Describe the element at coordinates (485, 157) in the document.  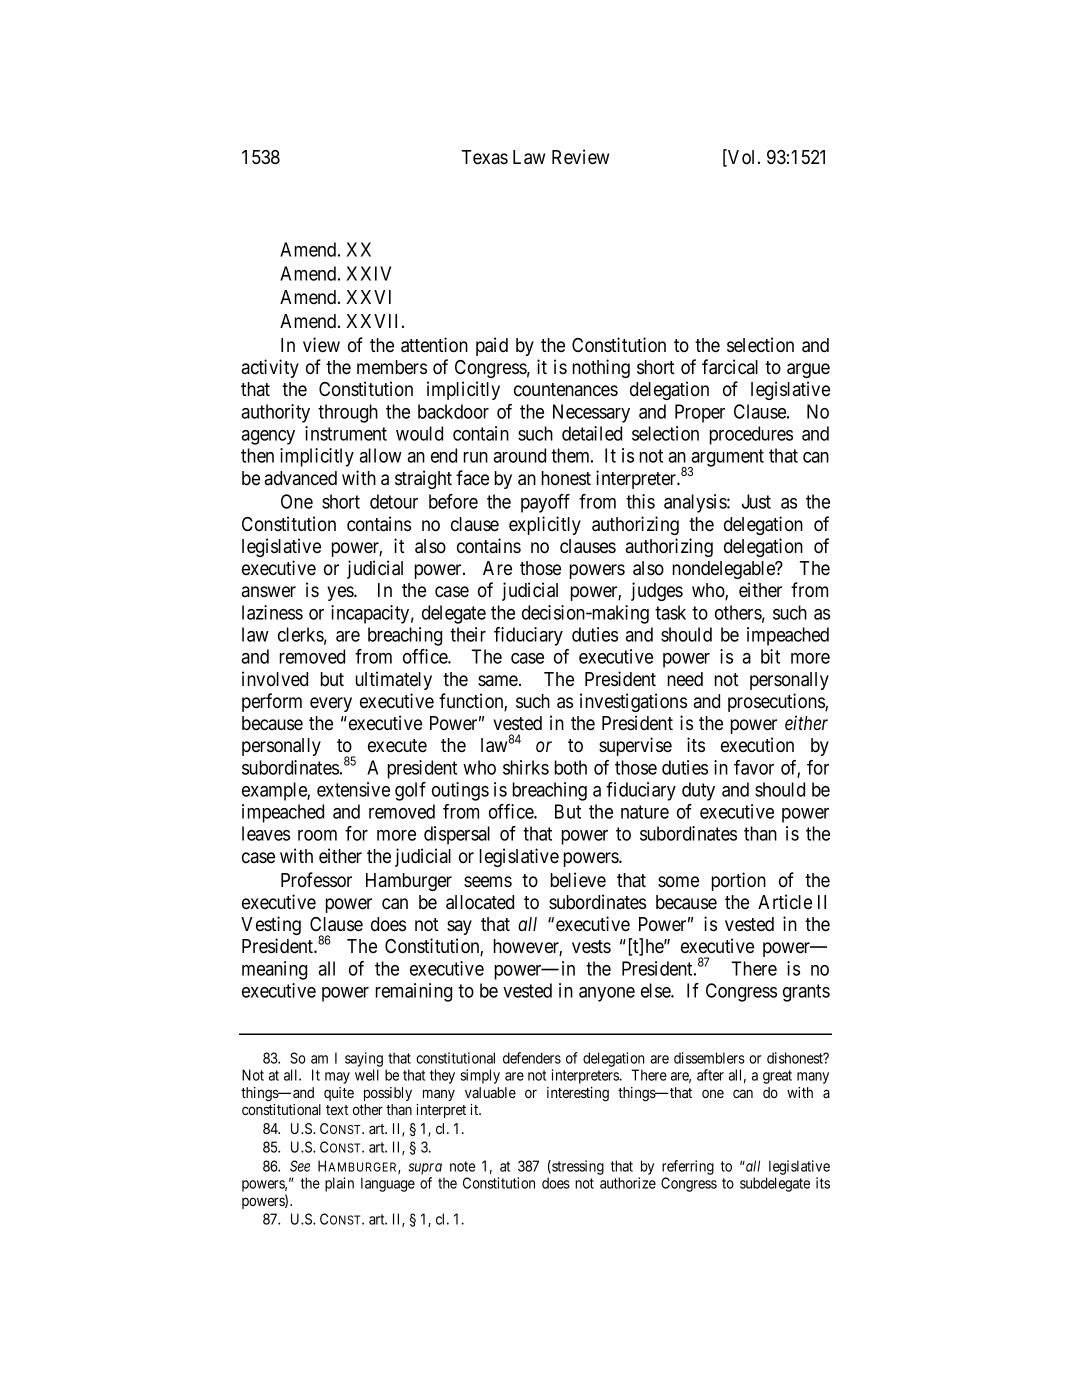
I see `Texas` at that location.
